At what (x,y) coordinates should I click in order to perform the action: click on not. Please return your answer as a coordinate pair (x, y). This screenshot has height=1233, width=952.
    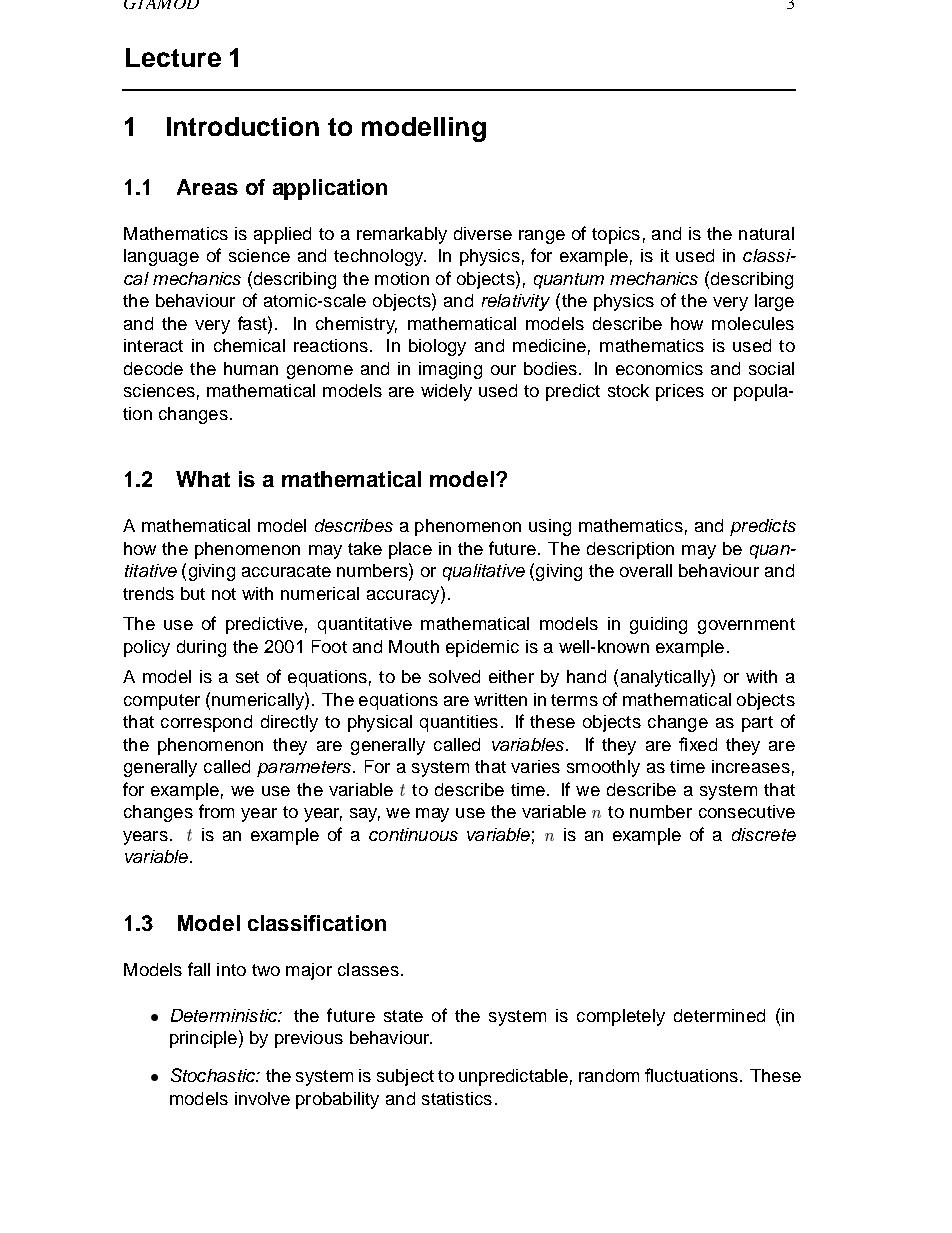
    Looking at the image, I should click on (224, 594).
